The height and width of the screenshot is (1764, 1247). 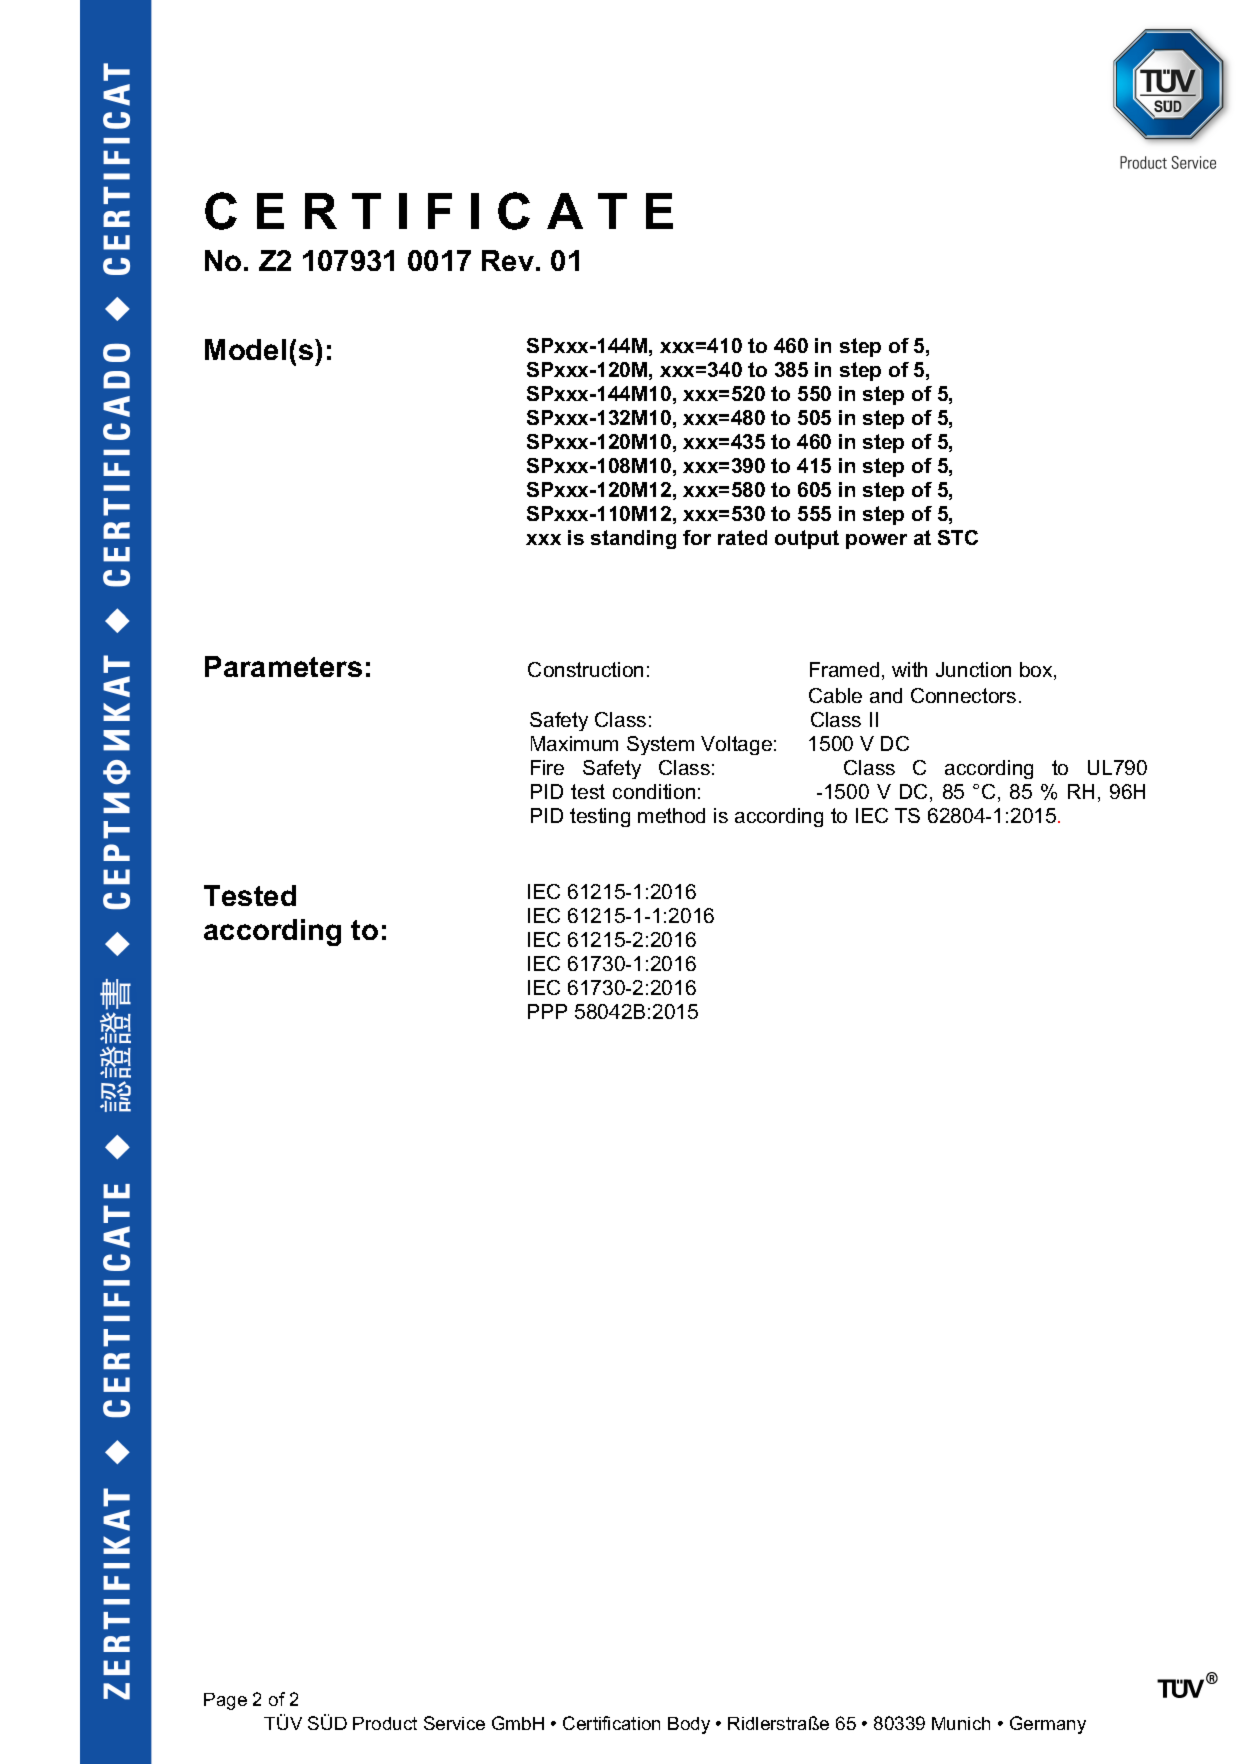 I want to click on Page, so click(x=225, y=1701).
